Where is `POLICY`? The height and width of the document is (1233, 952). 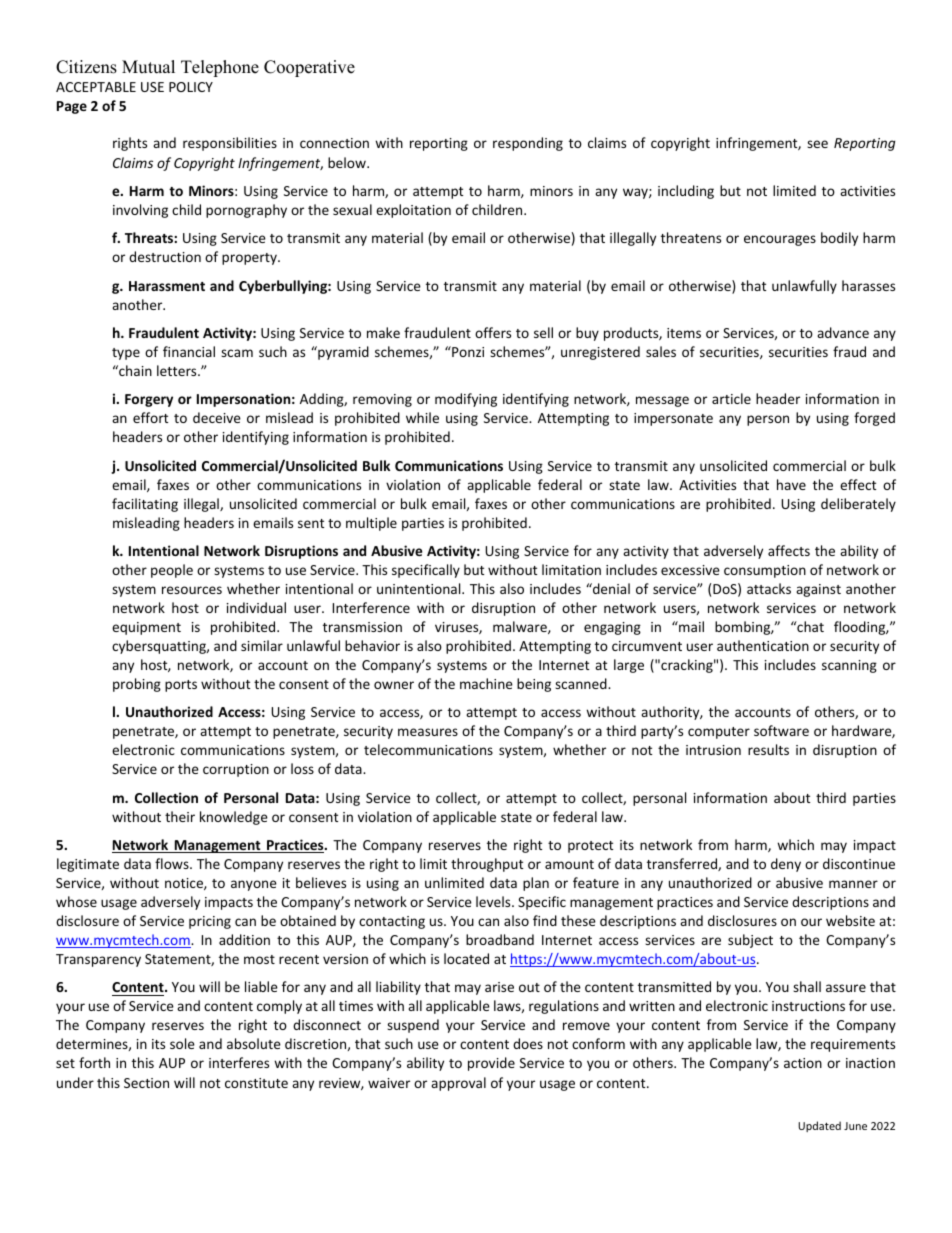
POLICY is located at coordinates (191, 87).
